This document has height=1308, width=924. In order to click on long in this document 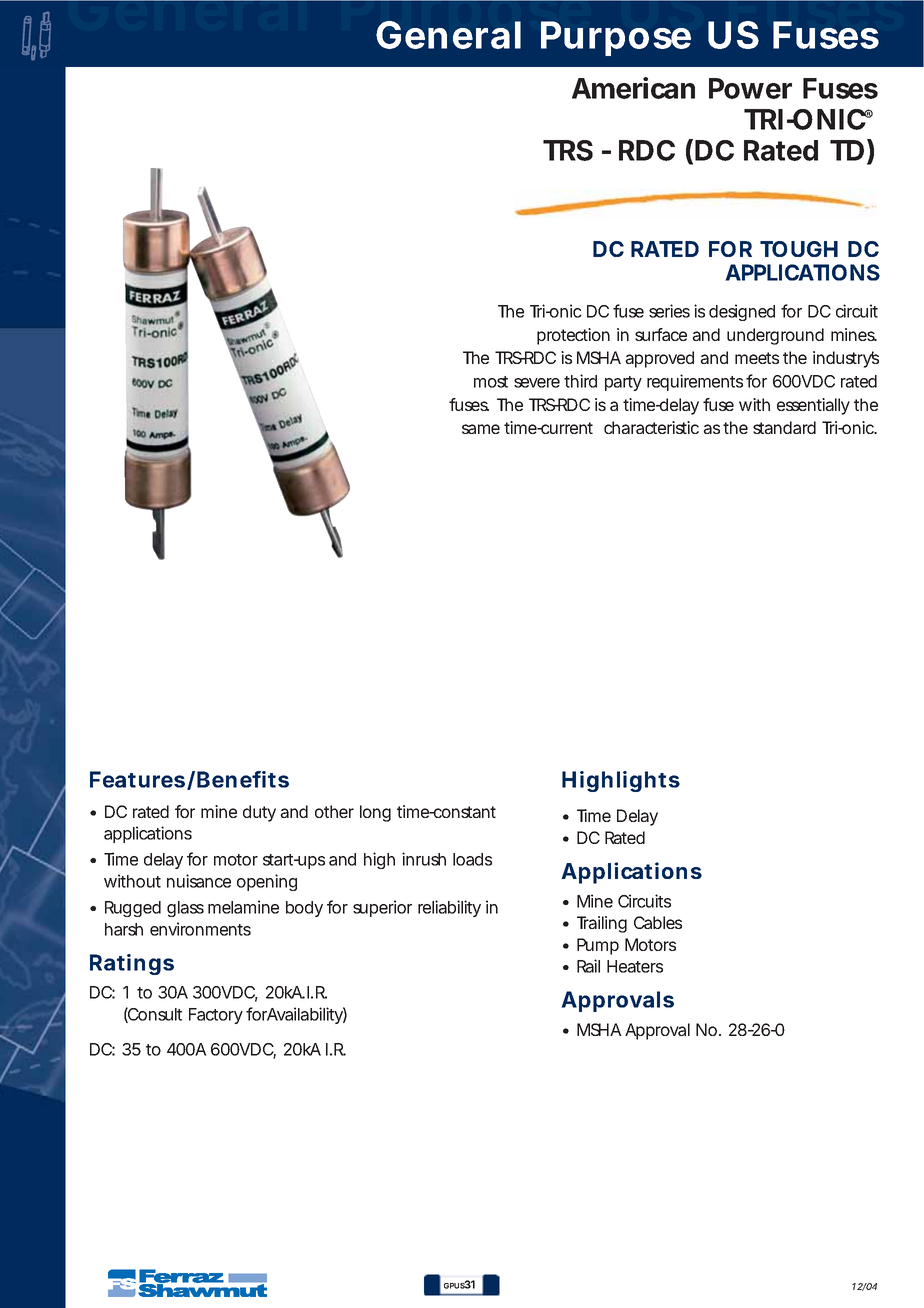, I will do `click(375, 813)`.
